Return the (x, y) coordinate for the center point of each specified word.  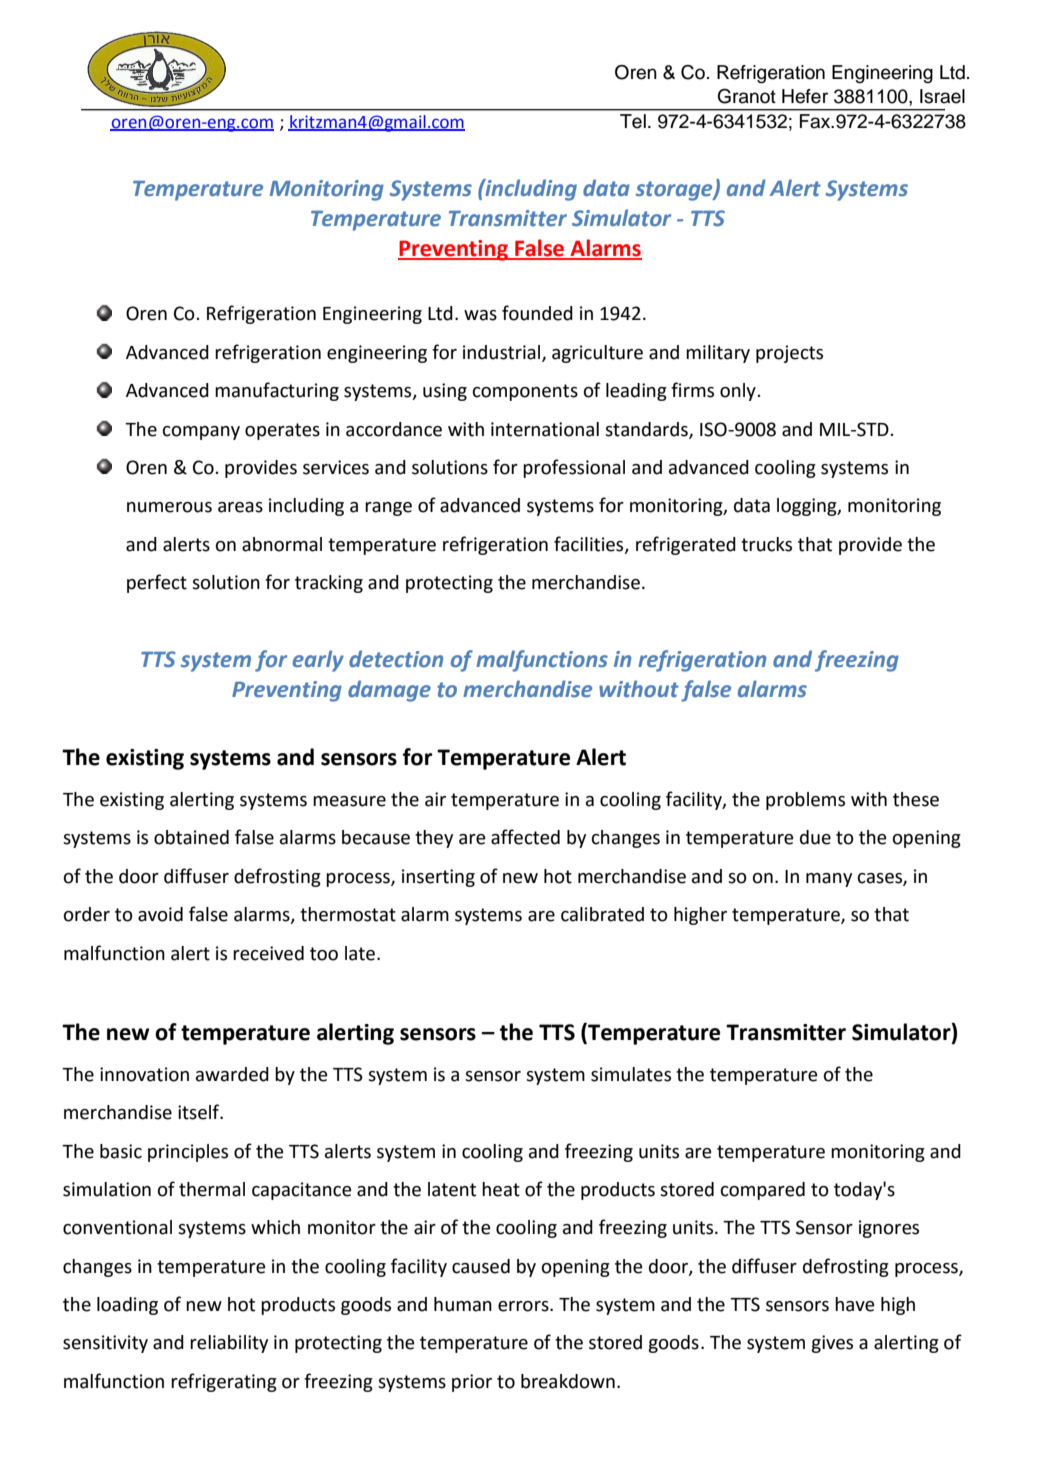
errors (524, 1306)
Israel (942, 96)
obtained (191, 837)
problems (805, 801)
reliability (229, 1344)
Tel (633, 121)
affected (525, 837)
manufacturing (277, 391)
